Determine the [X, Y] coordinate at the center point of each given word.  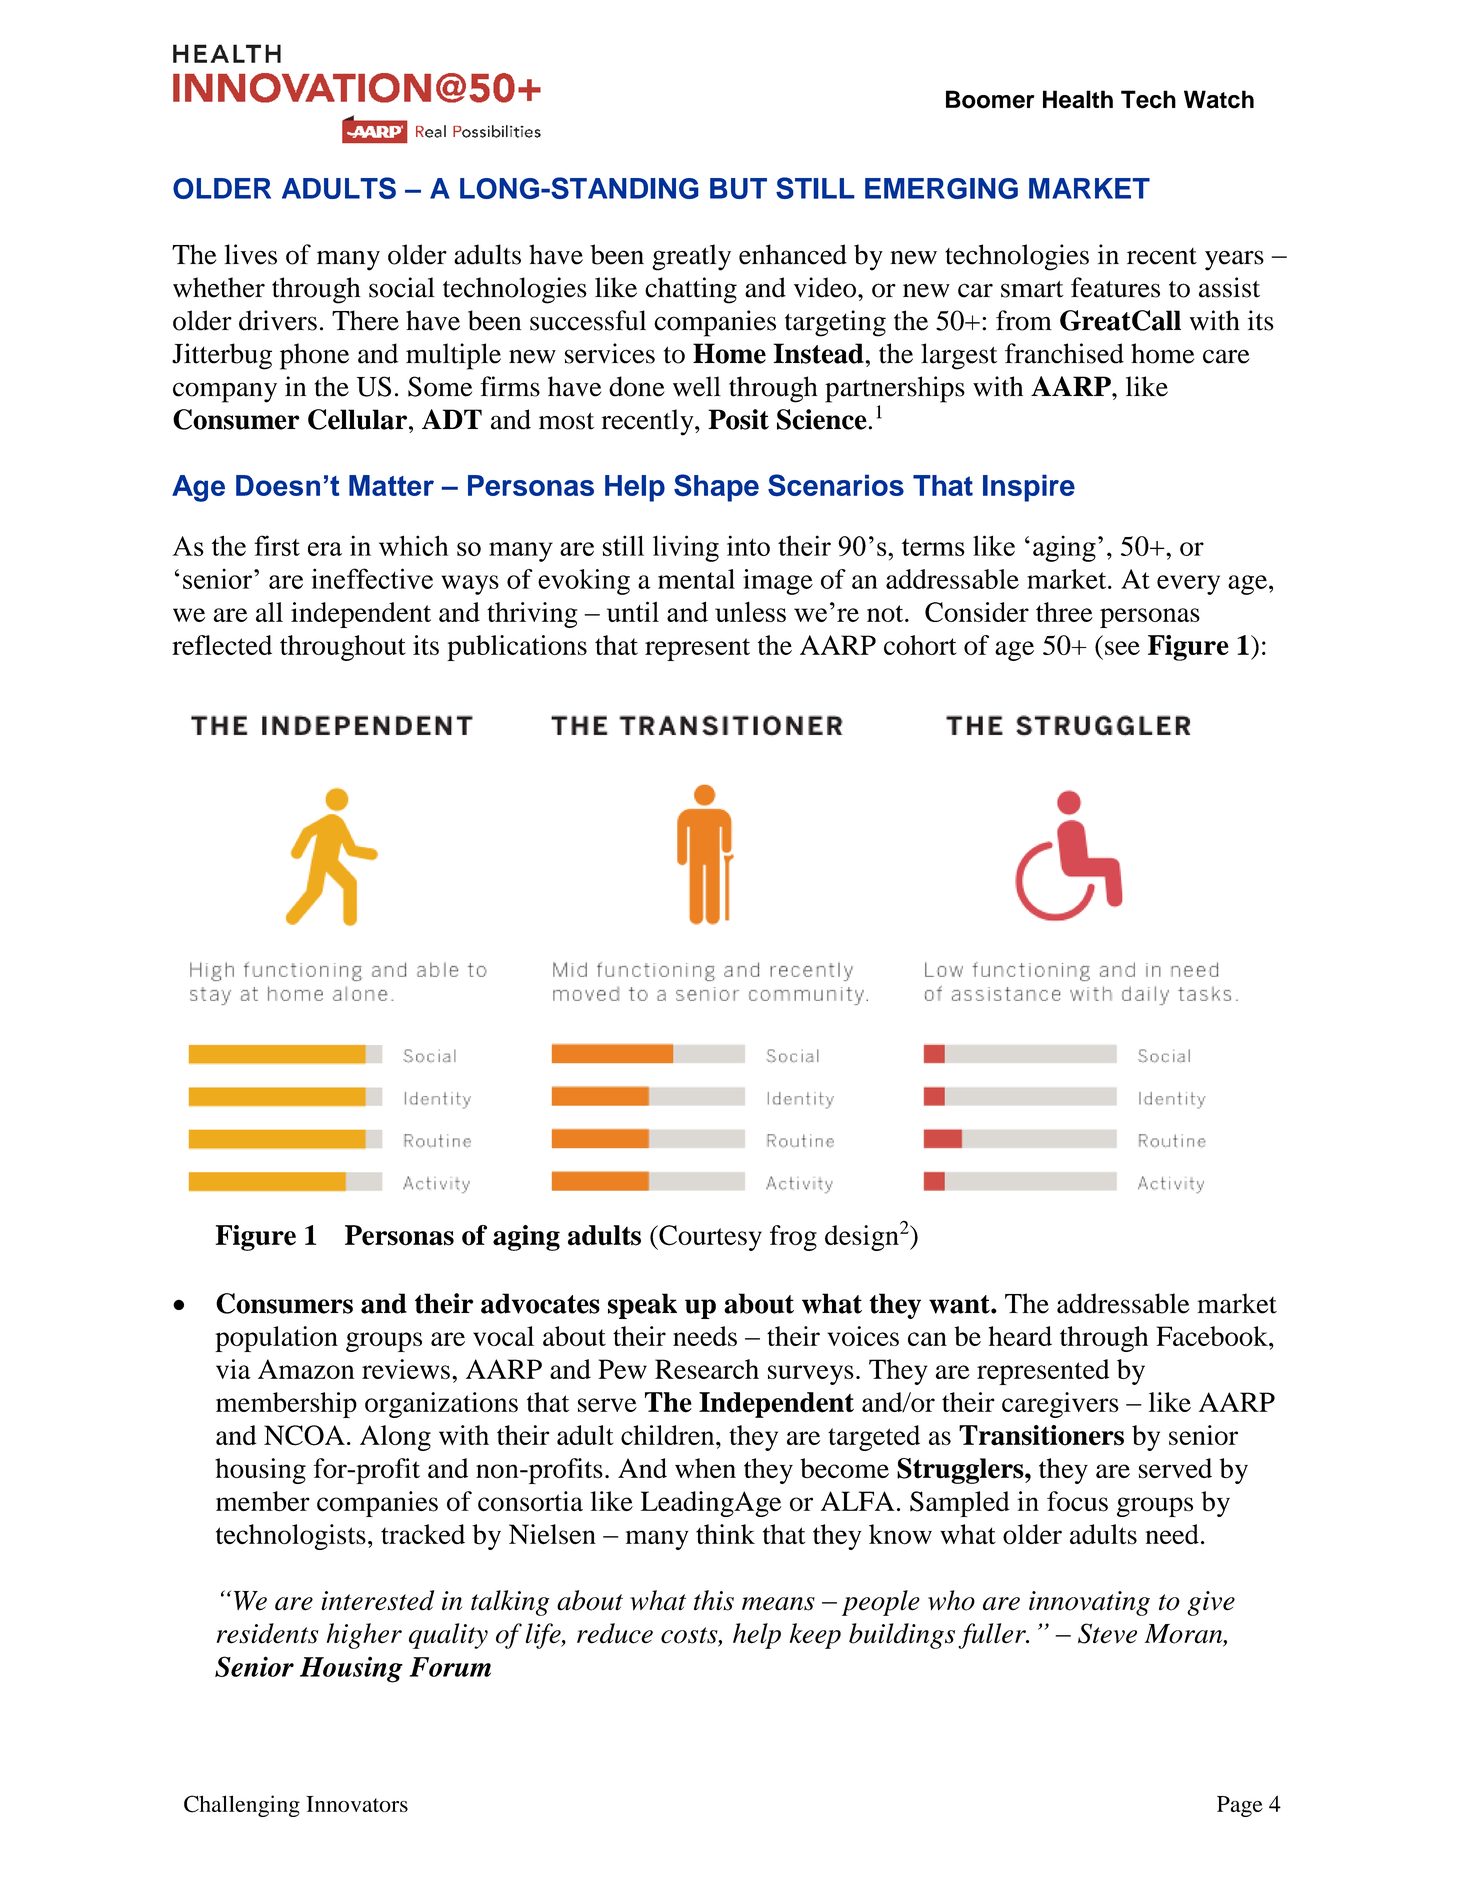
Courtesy [709, 1238]
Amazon [306, 1369]
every [1188, 585]
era [325, 549]
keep [815, 1636]
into [748, 545]
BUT [738, 188]
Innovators [357, 1804]
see [1122, 648]
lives [250, 254]
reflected [222, 645]
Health [1078, 99]
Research [707, 1369]
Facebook [1213, 1336]
